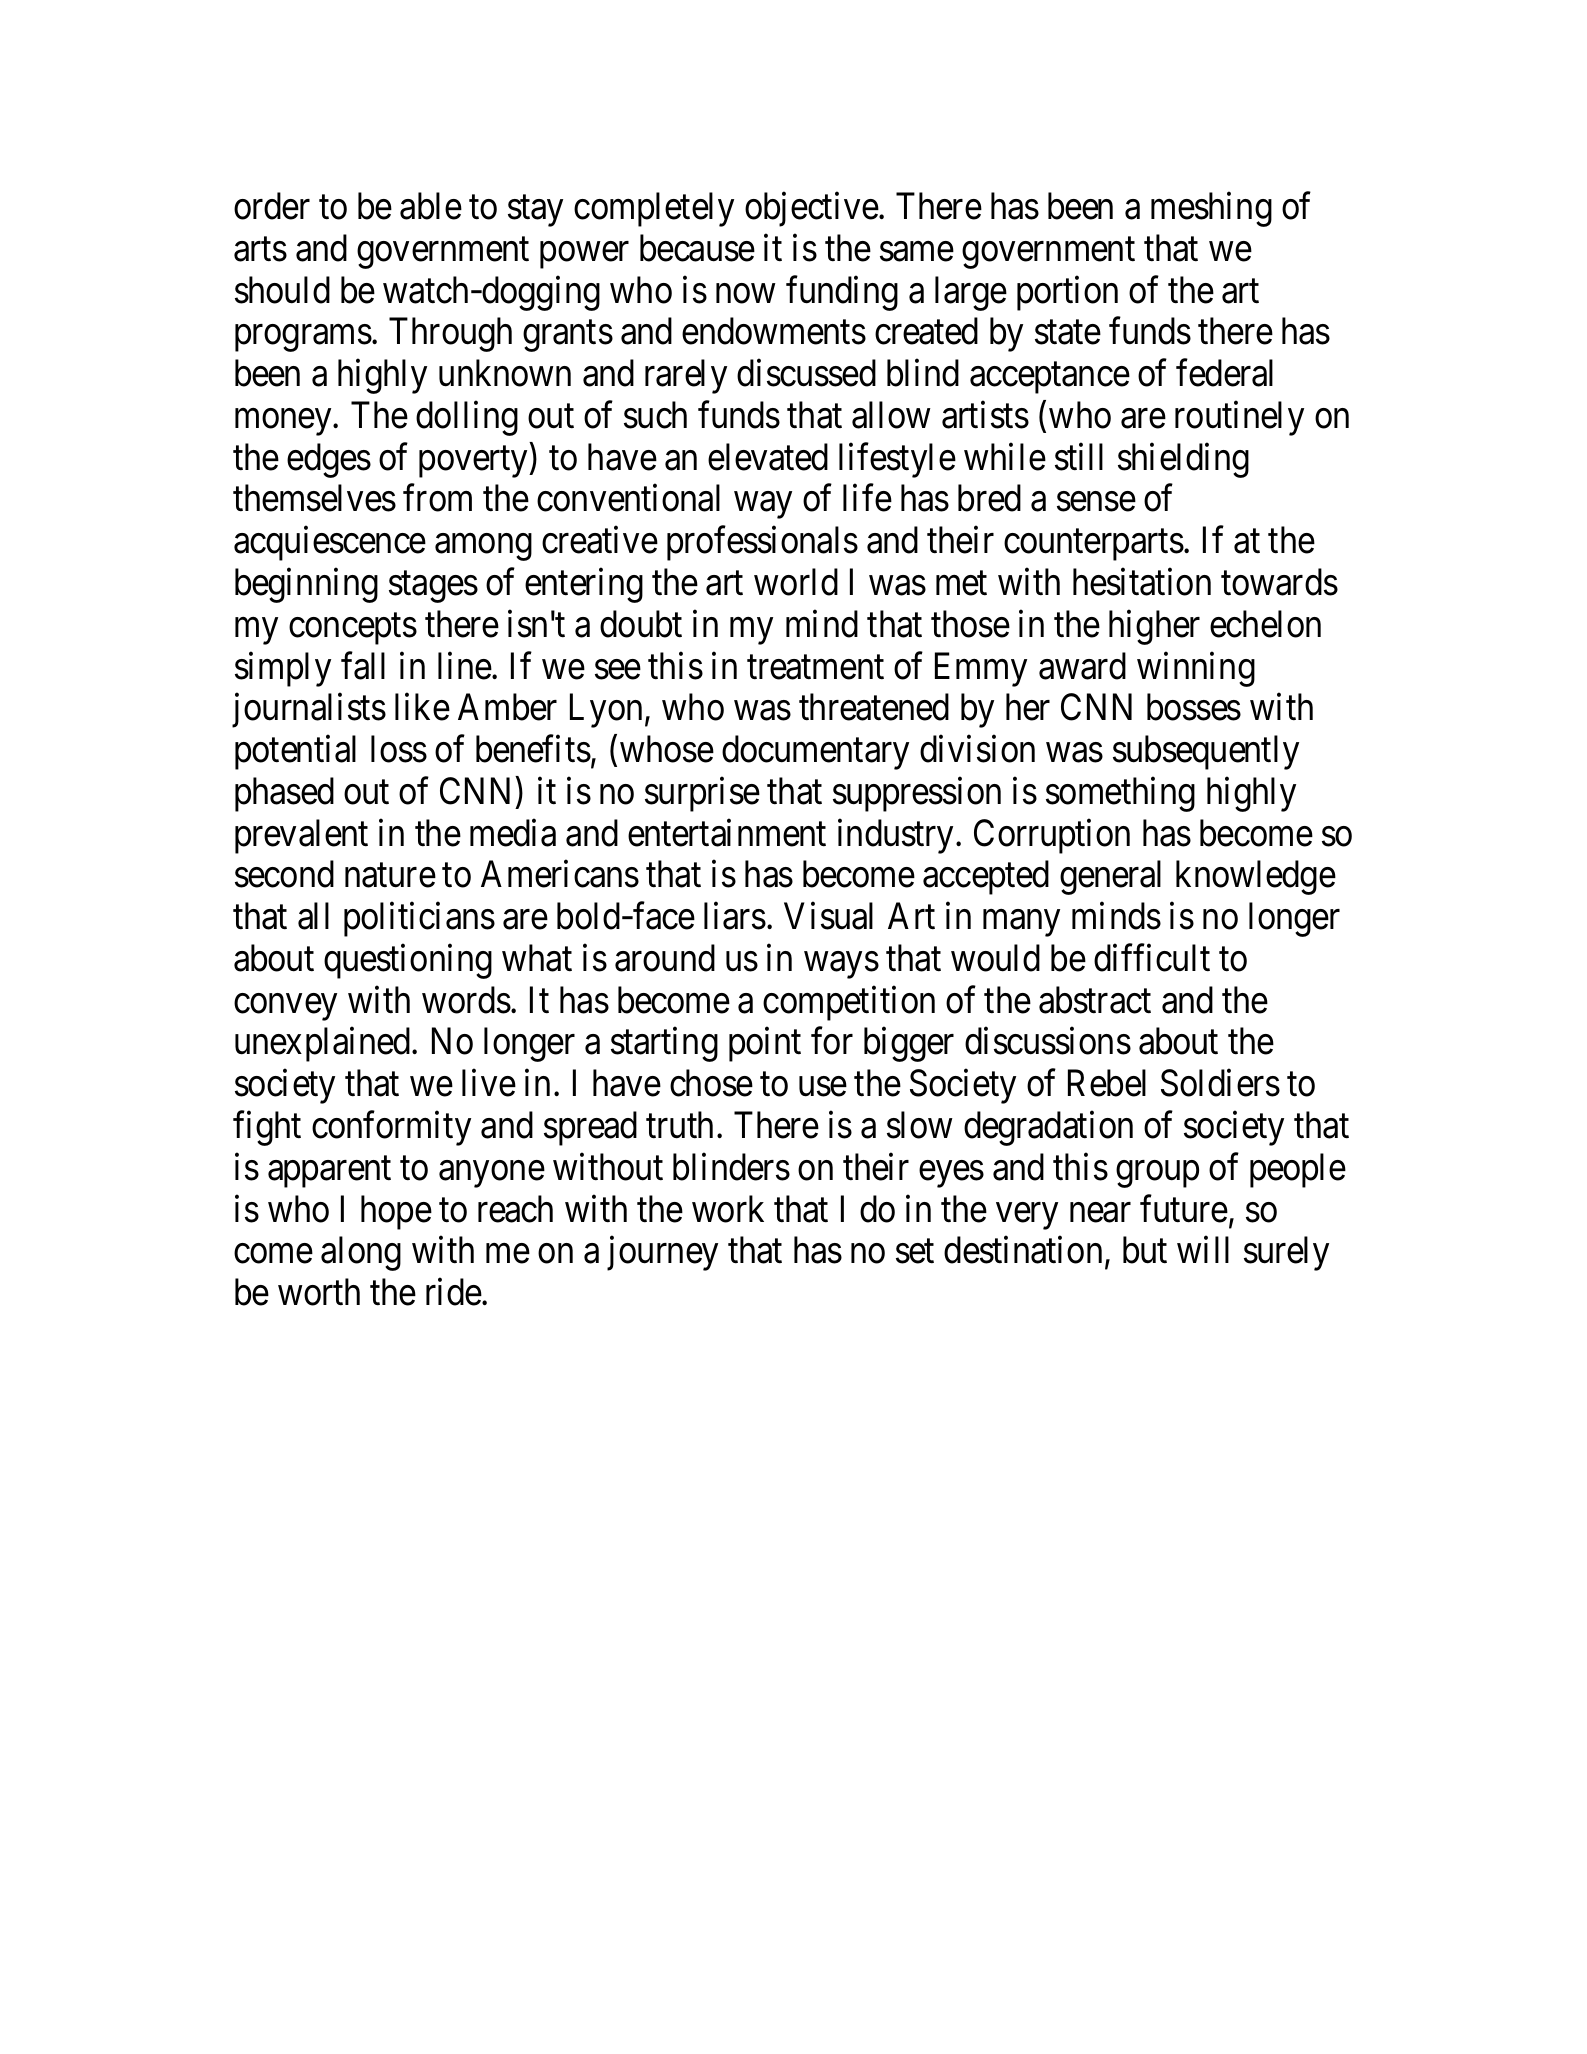  What do you see at coordinates (1142, 582) in the screenshot?
I see `hesitation` at bounding box center [1142, 582].
